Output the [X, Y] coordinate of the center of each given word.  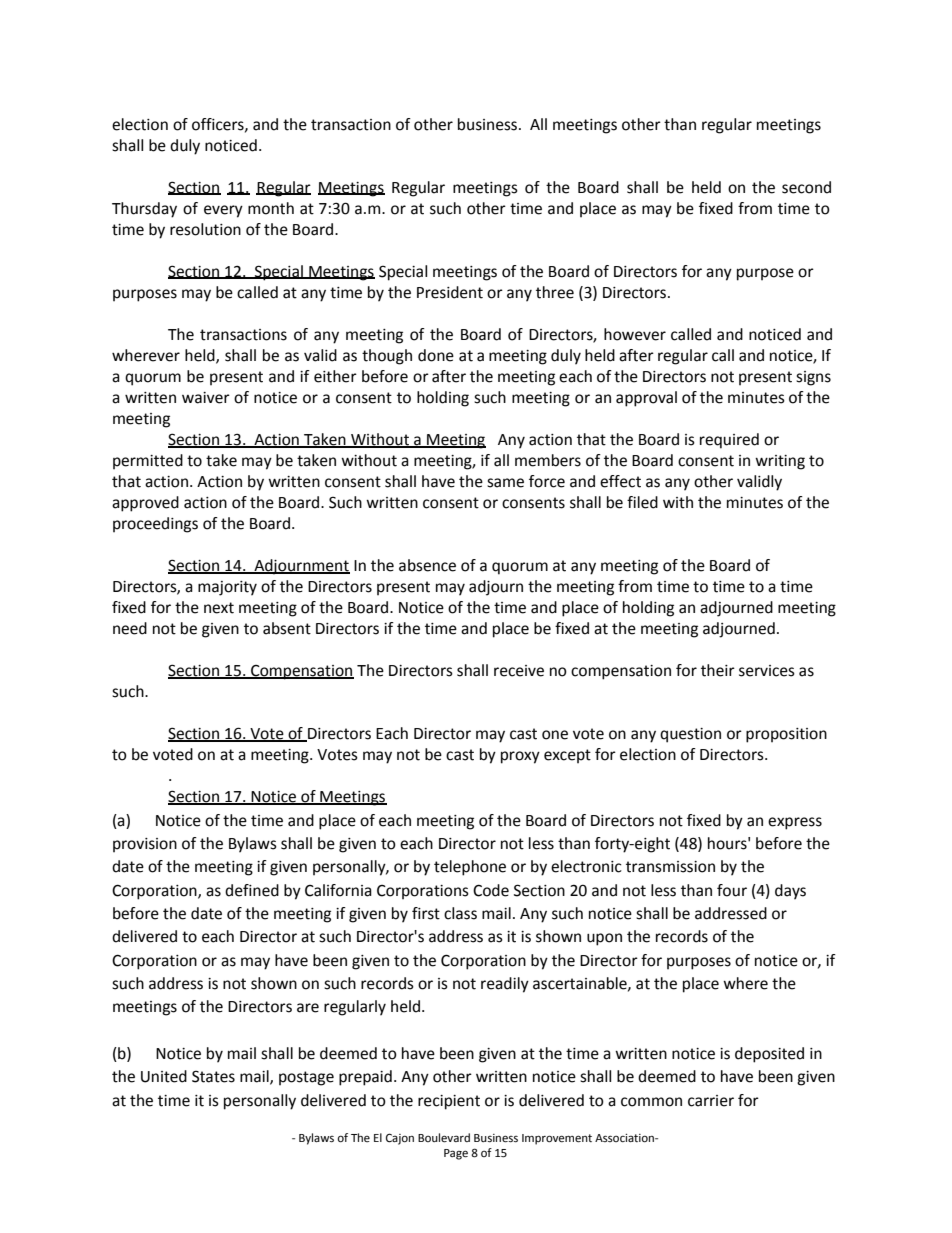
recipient [449, 1102]
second [806, 187]
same [505, 483]
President [450, 292]
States [213, 1076]
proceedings [155, 525]
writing [780, 462]
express [795, 823]
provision [145, 845]
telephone [470, 868]
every [223, 211]
